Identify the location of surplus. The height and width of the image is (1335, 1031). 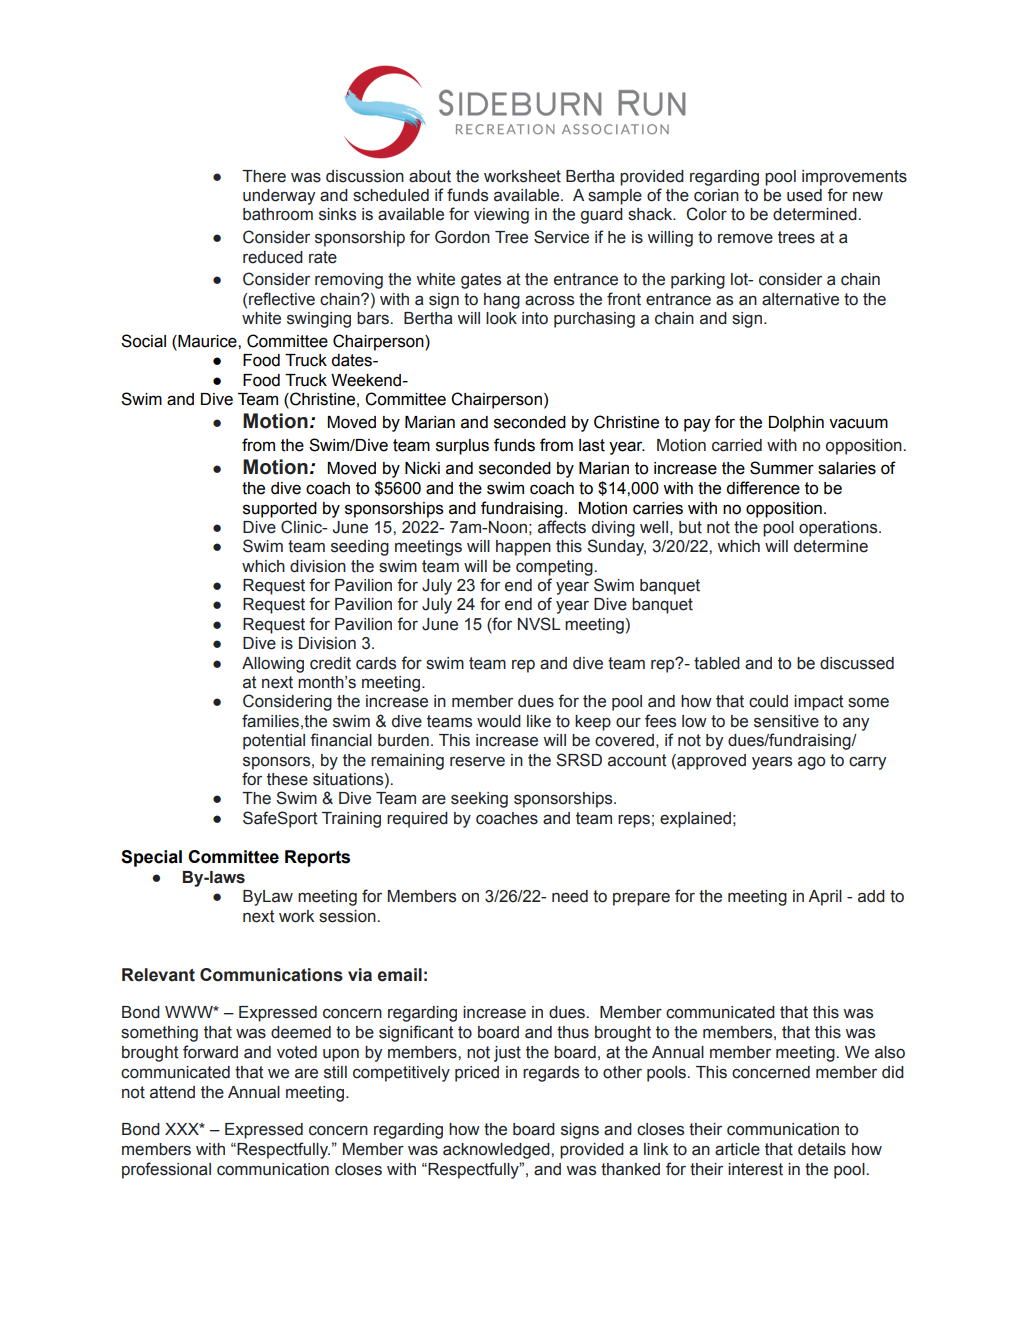
(462, 447).
